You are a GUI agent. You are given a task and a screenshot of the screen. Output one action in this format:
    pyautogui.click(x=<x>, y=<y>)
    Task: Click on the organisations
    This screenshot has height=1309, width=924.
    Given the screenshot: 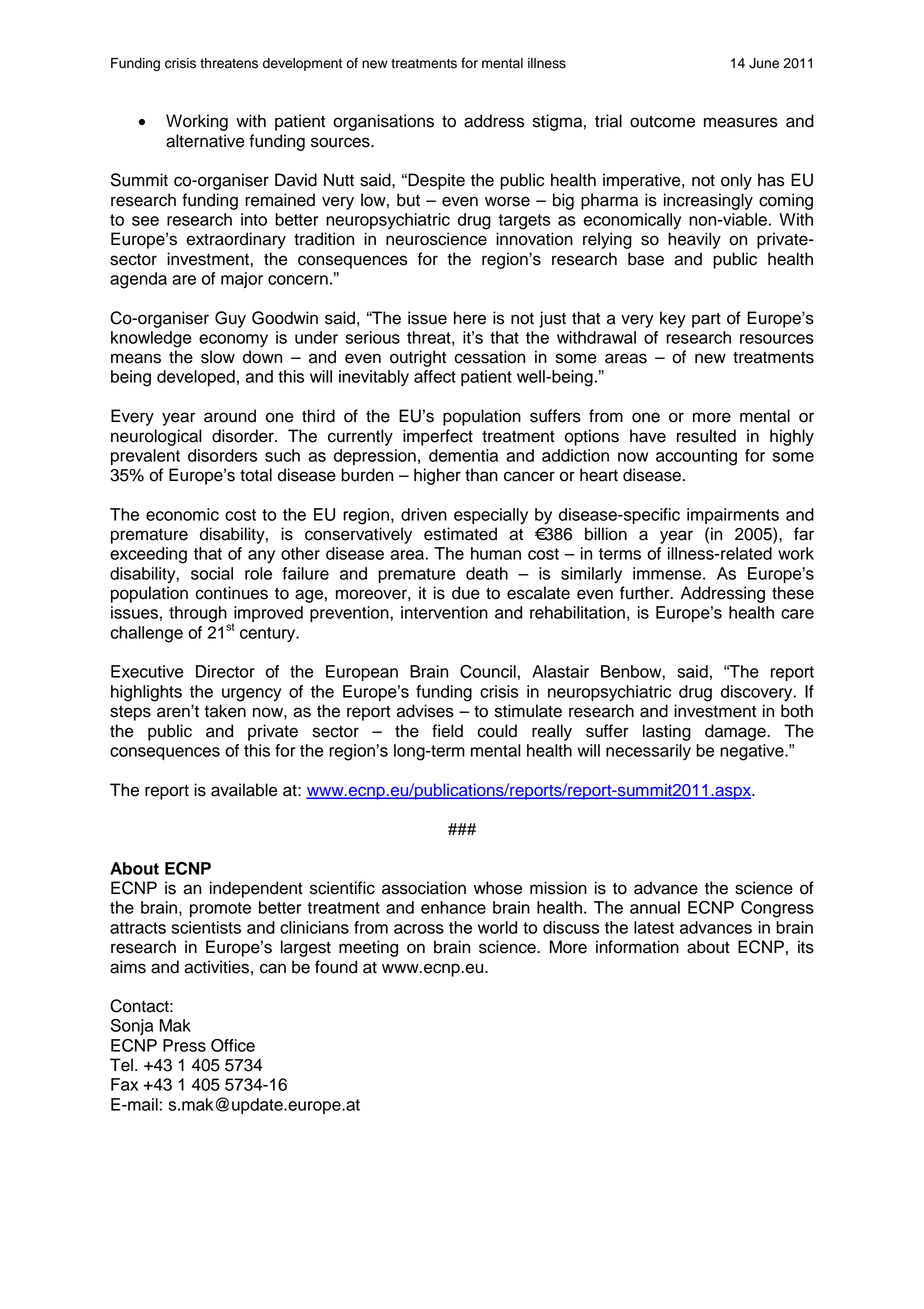 What is the action you would take?
    pyautogui.click(x=383, y=122)
